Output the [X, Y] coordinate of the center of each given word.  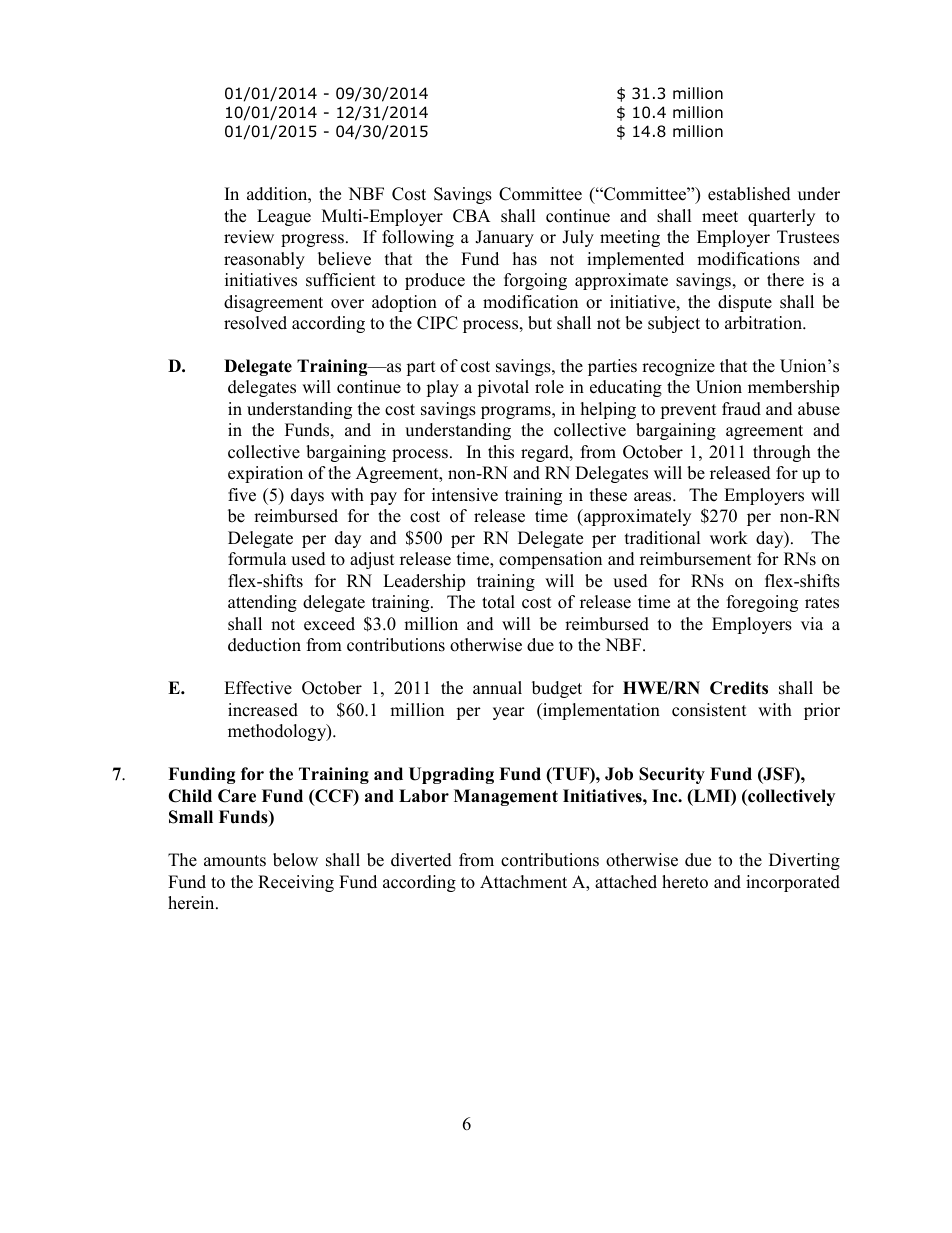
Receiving [296, 883]
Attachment [523, 882]
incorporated [793, 883]
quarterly [781, 217]
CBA [472, 216]
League [284, 217]
